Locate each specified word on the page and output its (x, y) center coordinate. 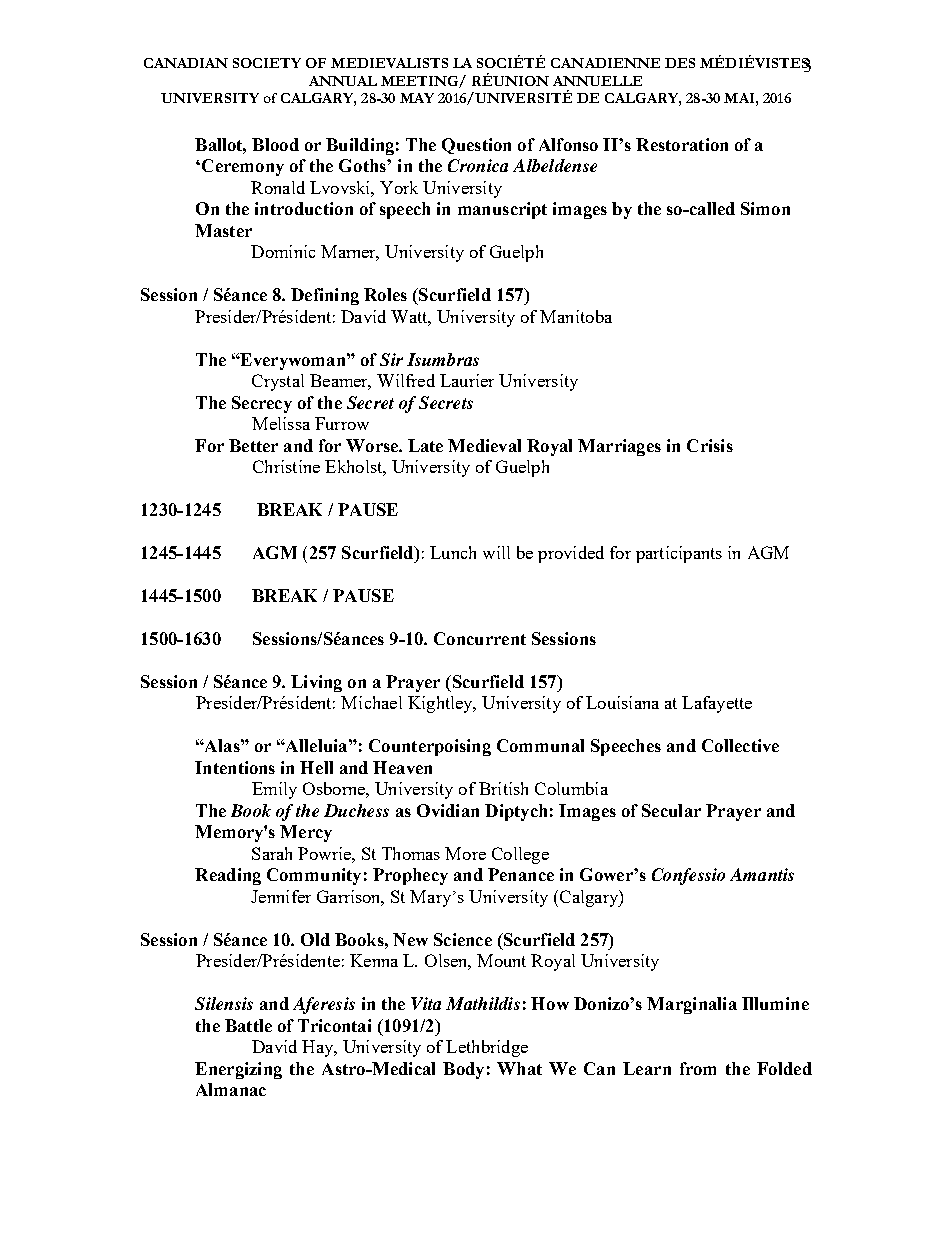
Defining (325, 296)
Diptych (516, 812)
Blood (275, 144)
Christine (286, 466)
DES (680, 63)
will (496, 552)
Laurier (467, 380)
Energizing (238, 1070)
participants (679, 554)
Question (476, 146)
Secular (671, 810)
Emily (274, 790)
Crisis (710, 445)
